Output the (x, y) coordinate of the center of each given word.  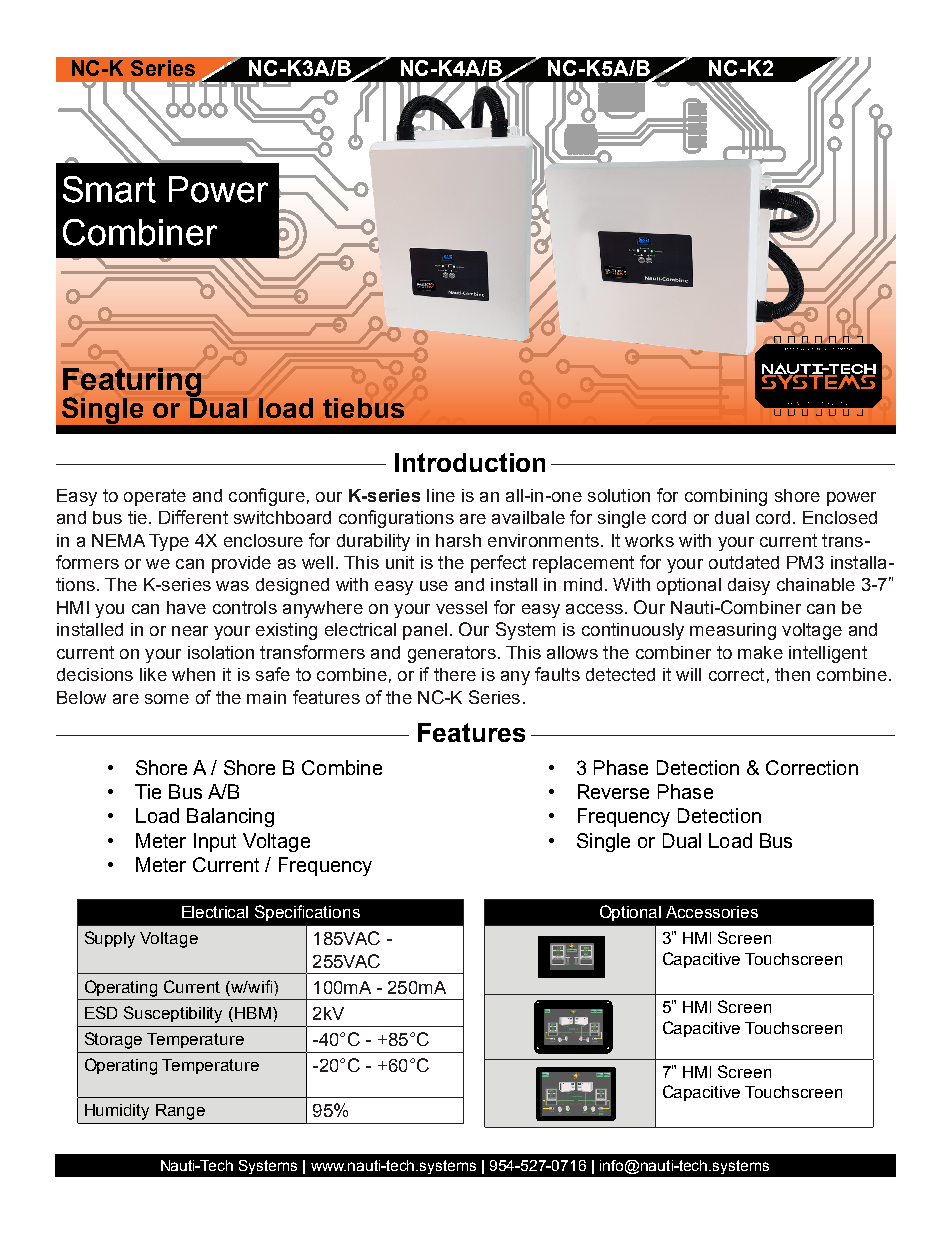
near (190, 631)
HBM (253, 1013)
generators (452, 654)
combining (726, 497)
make (760, 652)
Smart (109, 189)
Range (180, 1112)
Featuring (132, 383)
